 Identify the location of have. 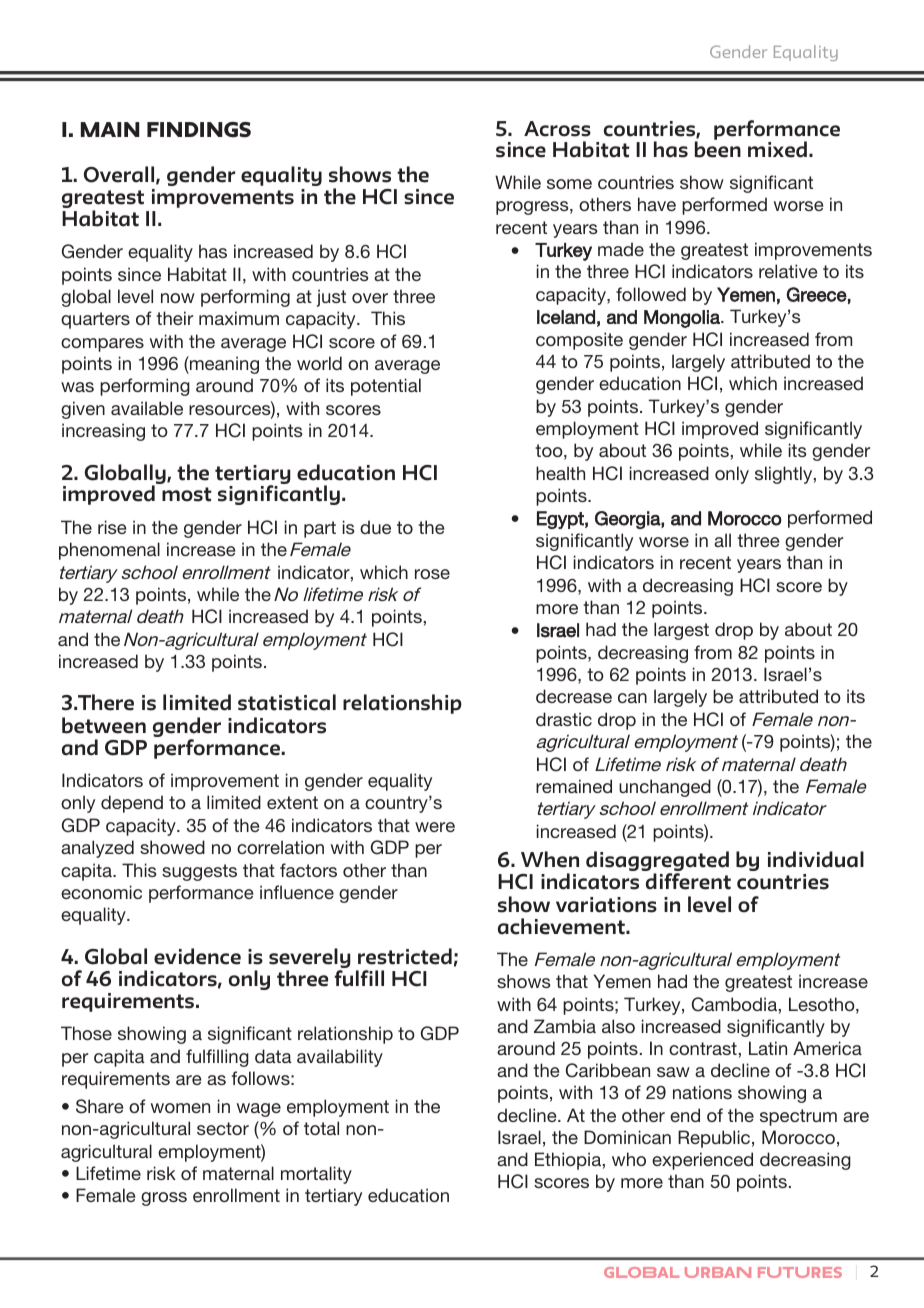
(657, 204).
